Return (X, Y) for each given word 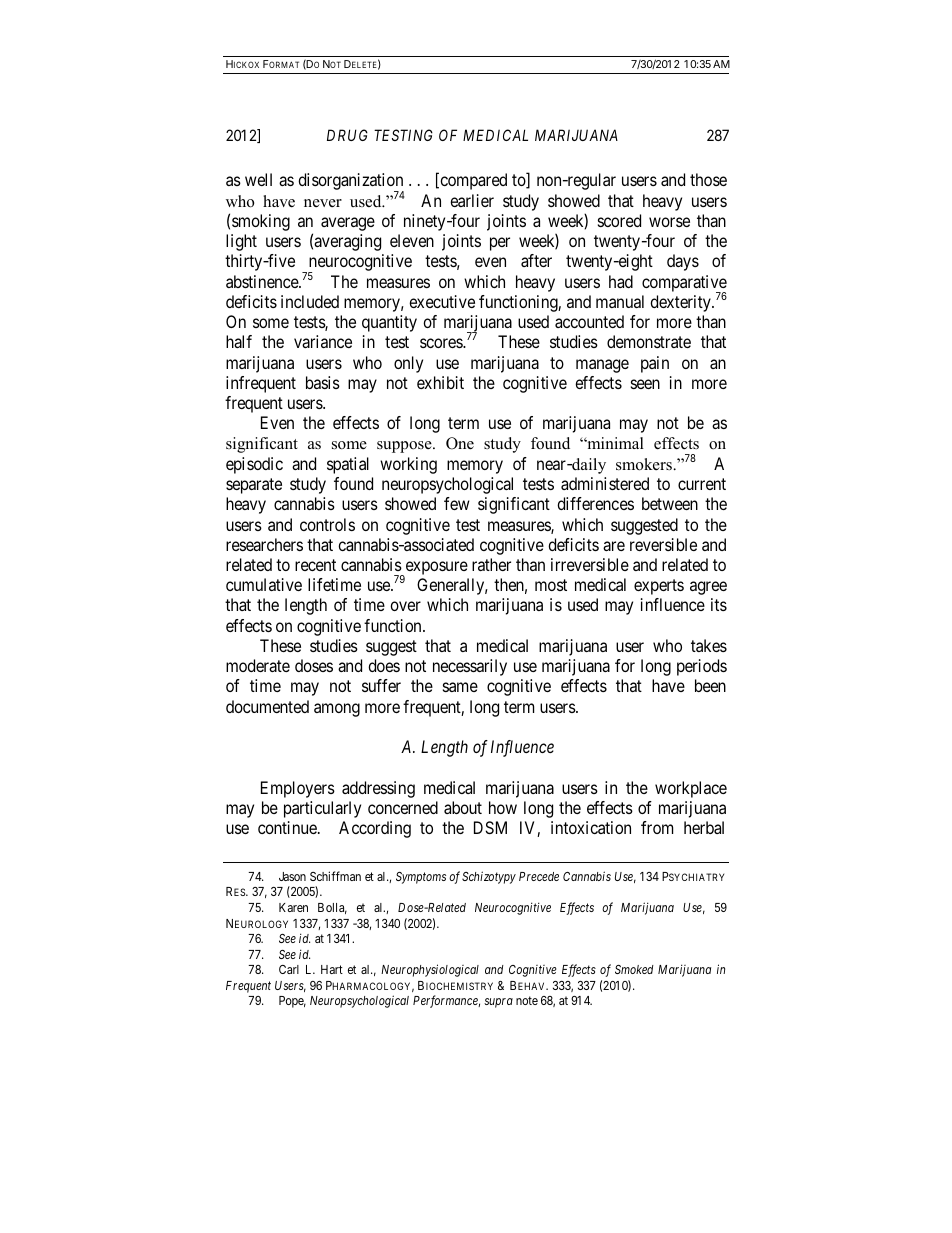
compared (472, 181)
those (708, 179)
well (258, 179)
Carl (289, 969)
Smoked (634, 969)
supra (498, 1003)
